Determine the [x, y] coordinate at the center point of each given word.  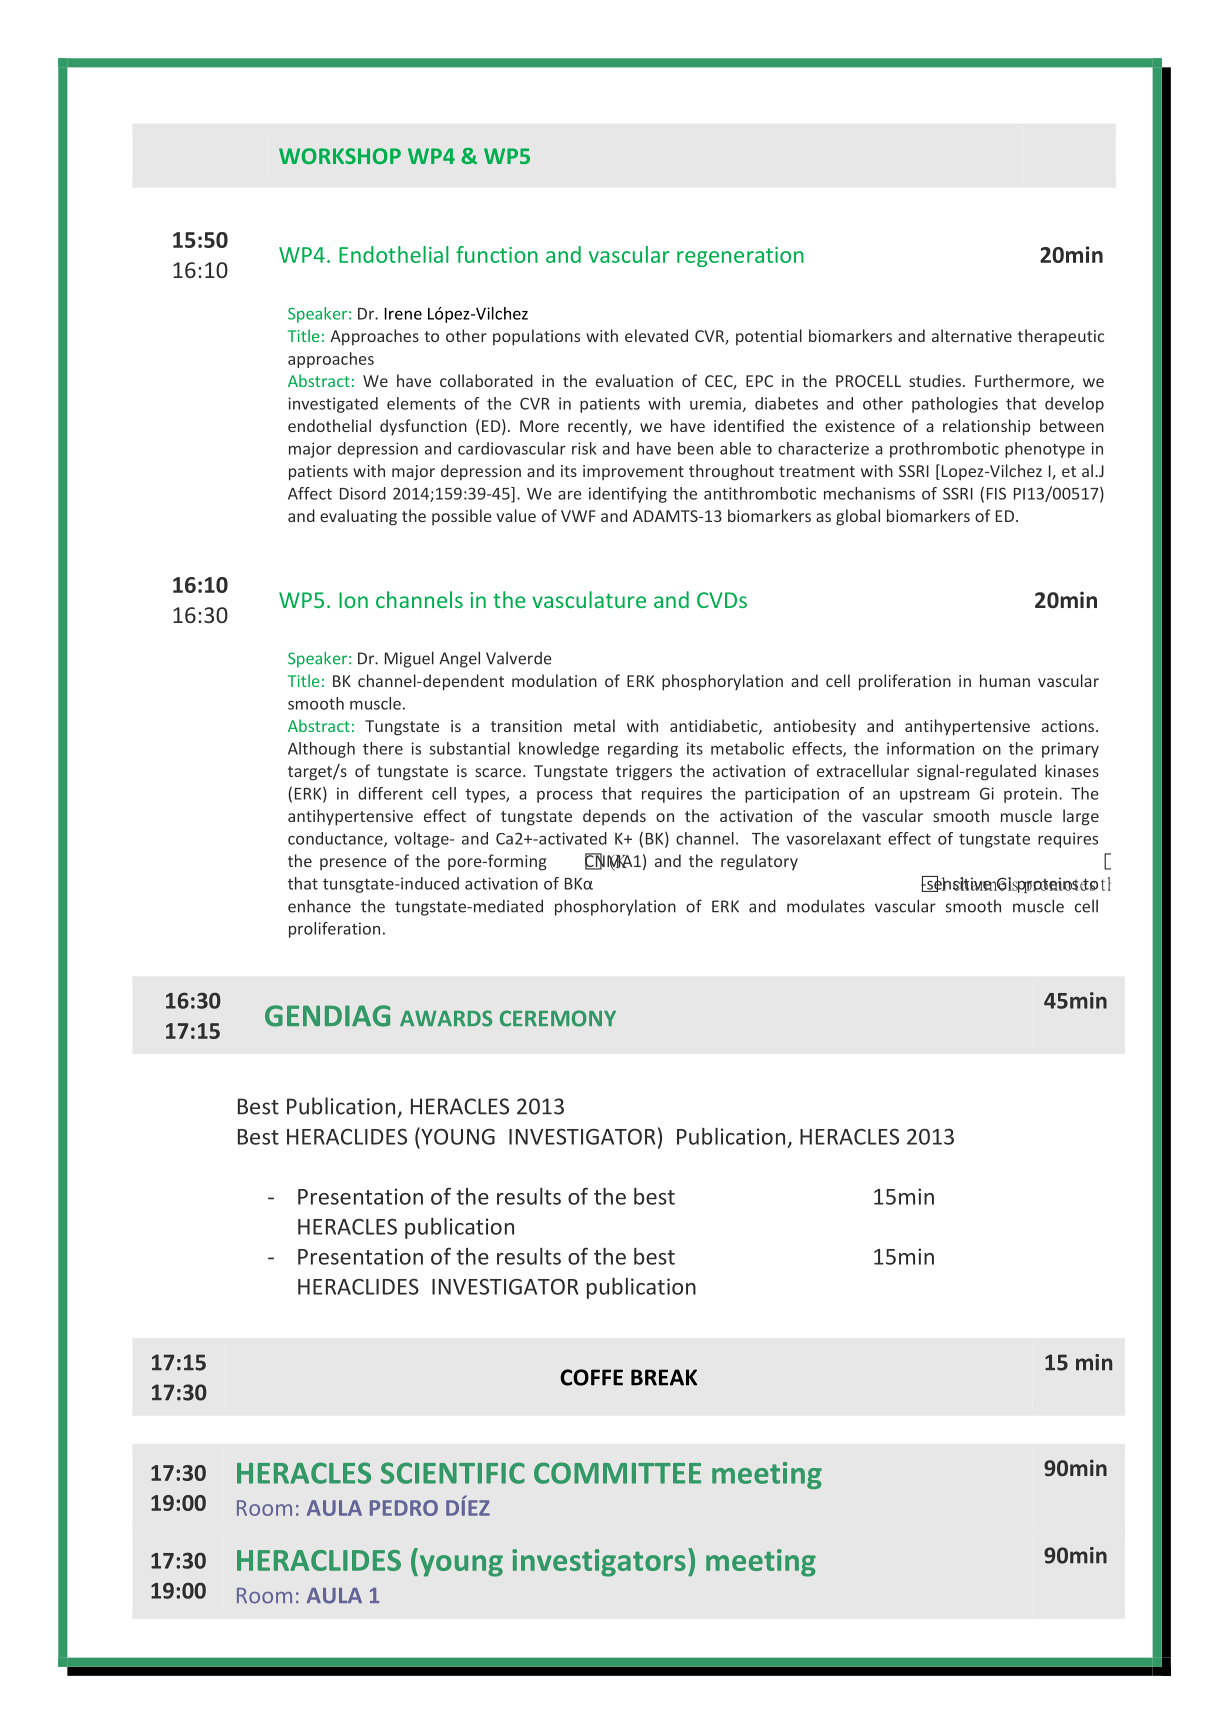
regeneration [740, 257]
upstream [934, 795]
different [390, 793]
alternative [972, 335]
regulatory [759, 862]
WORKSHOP [340, 156]
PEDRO [404, 1508]
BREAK [664, 1377]
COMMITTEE [617, 1473]
